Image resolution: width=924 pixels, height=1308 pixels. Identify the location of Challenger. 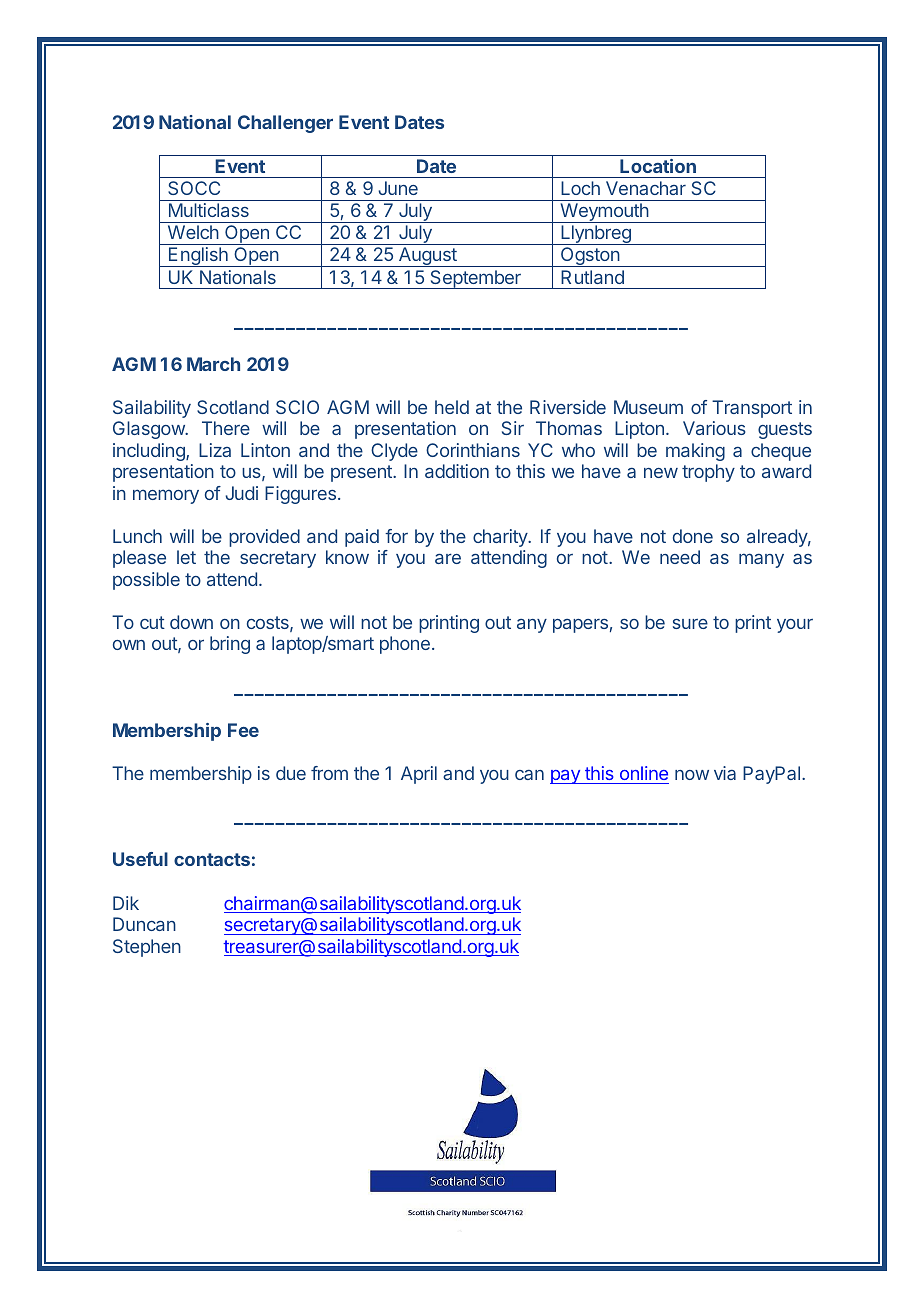
(285, 124).
